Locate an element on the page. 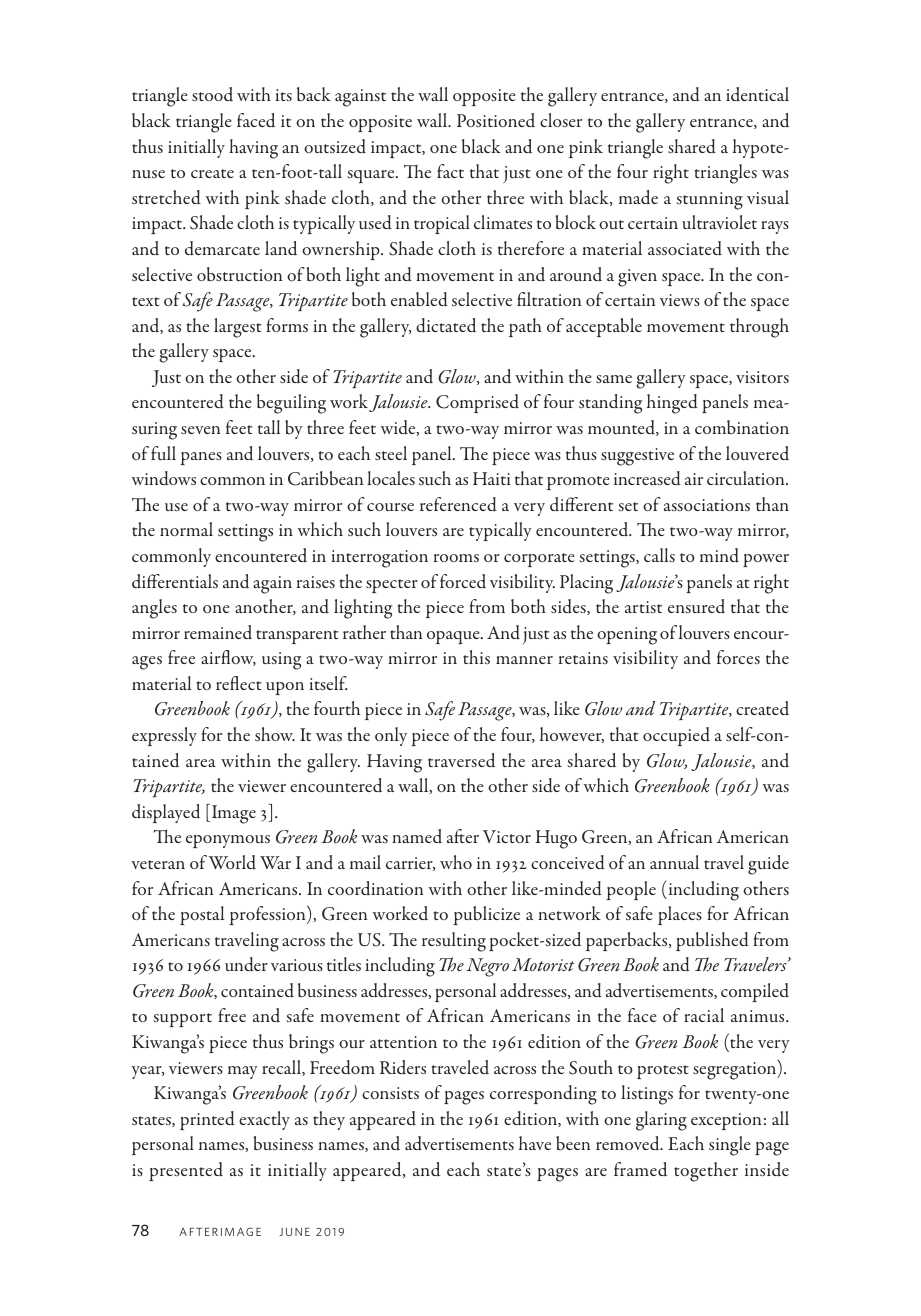 This image has height=1316, width=921. Positioned is located at coordinates (496, 120).
